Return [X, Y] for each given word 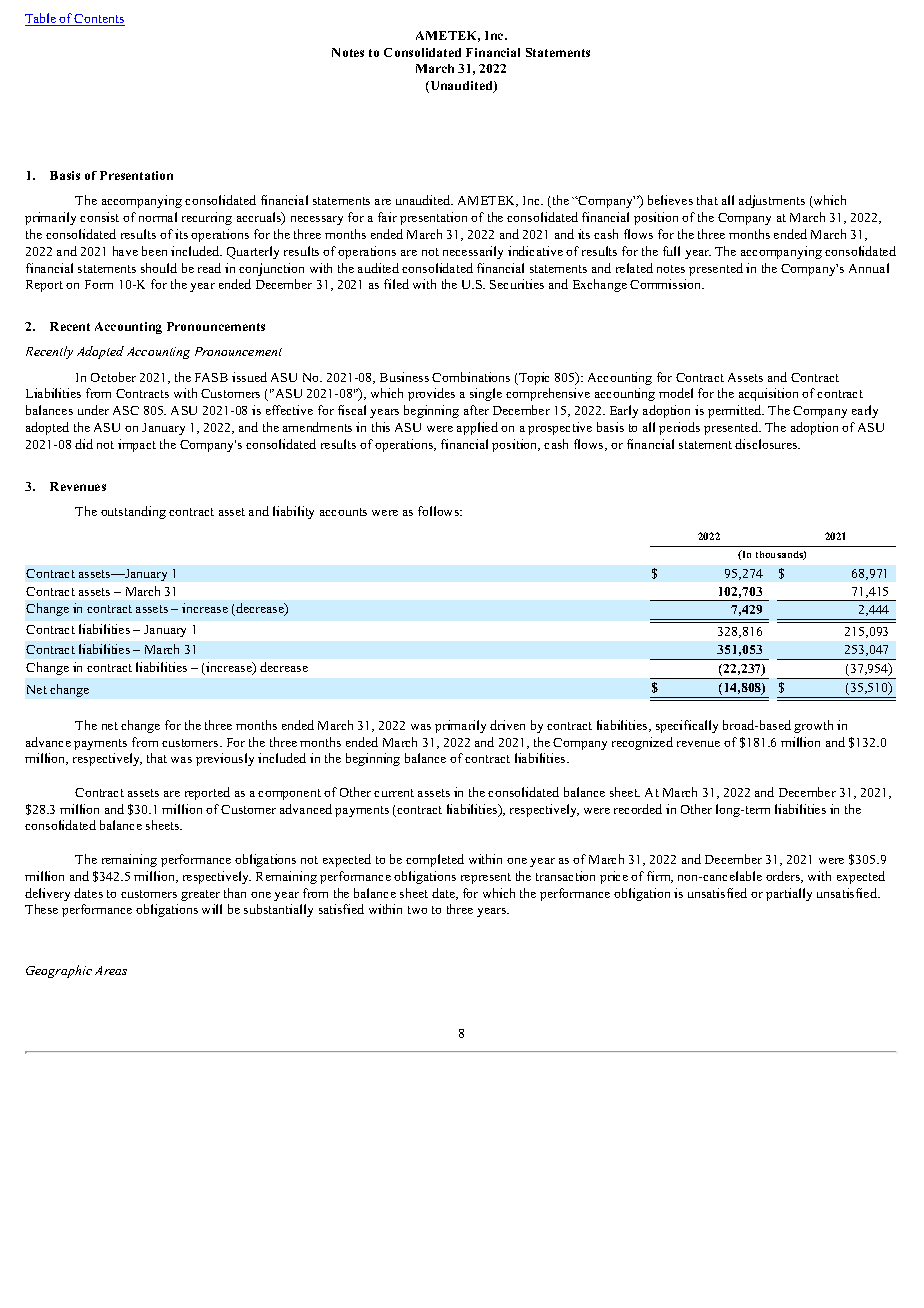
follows [439, 511]
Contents [99, 20]
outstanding [133, 512]
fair [387, 217]
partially [789, 894]
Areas [111, 970]
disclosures [767, 444]
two [417, 910]
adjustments [772, 201]
